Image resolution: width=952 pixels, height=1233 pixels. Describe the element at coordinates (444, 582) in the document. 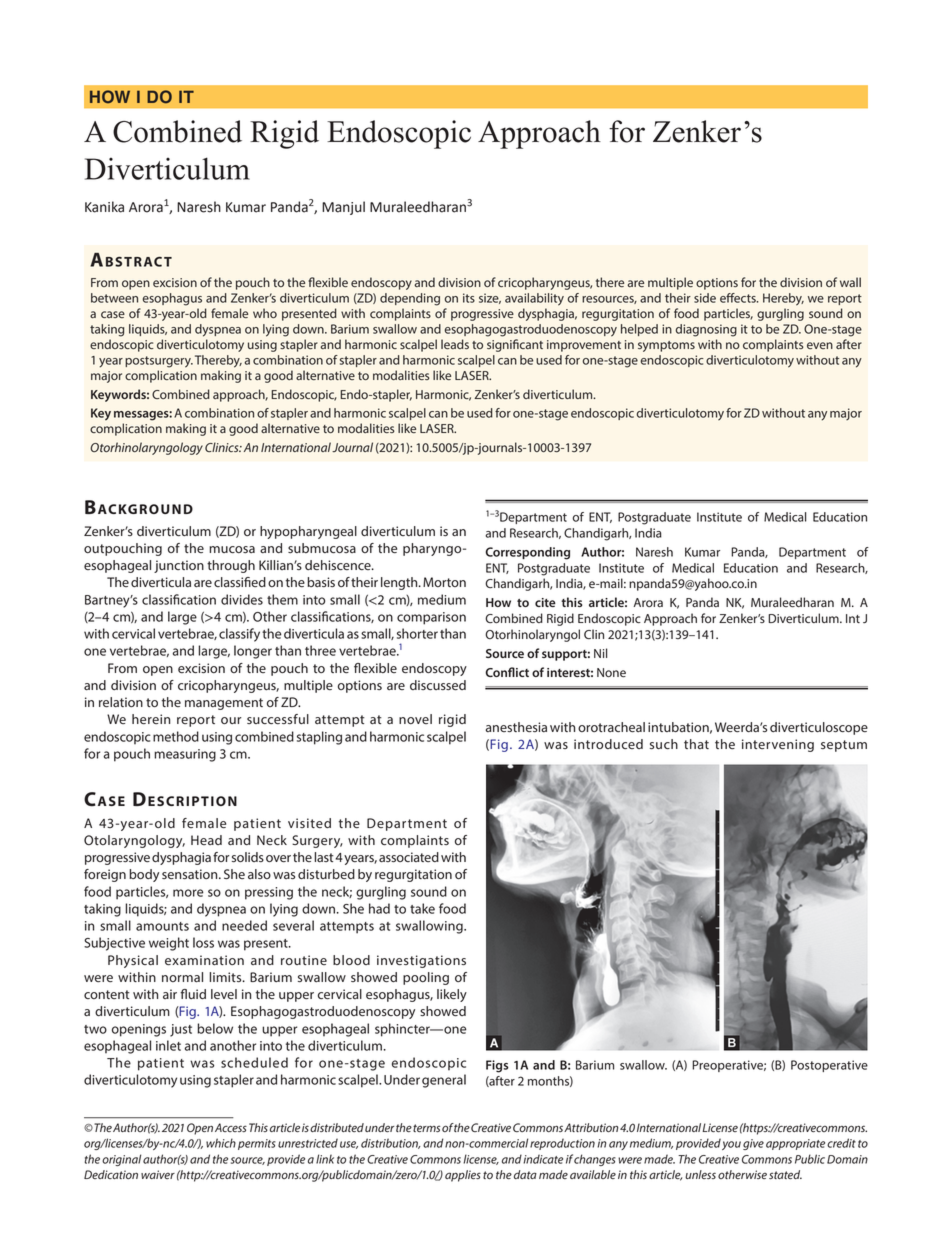

I see `Morton` at that location.
